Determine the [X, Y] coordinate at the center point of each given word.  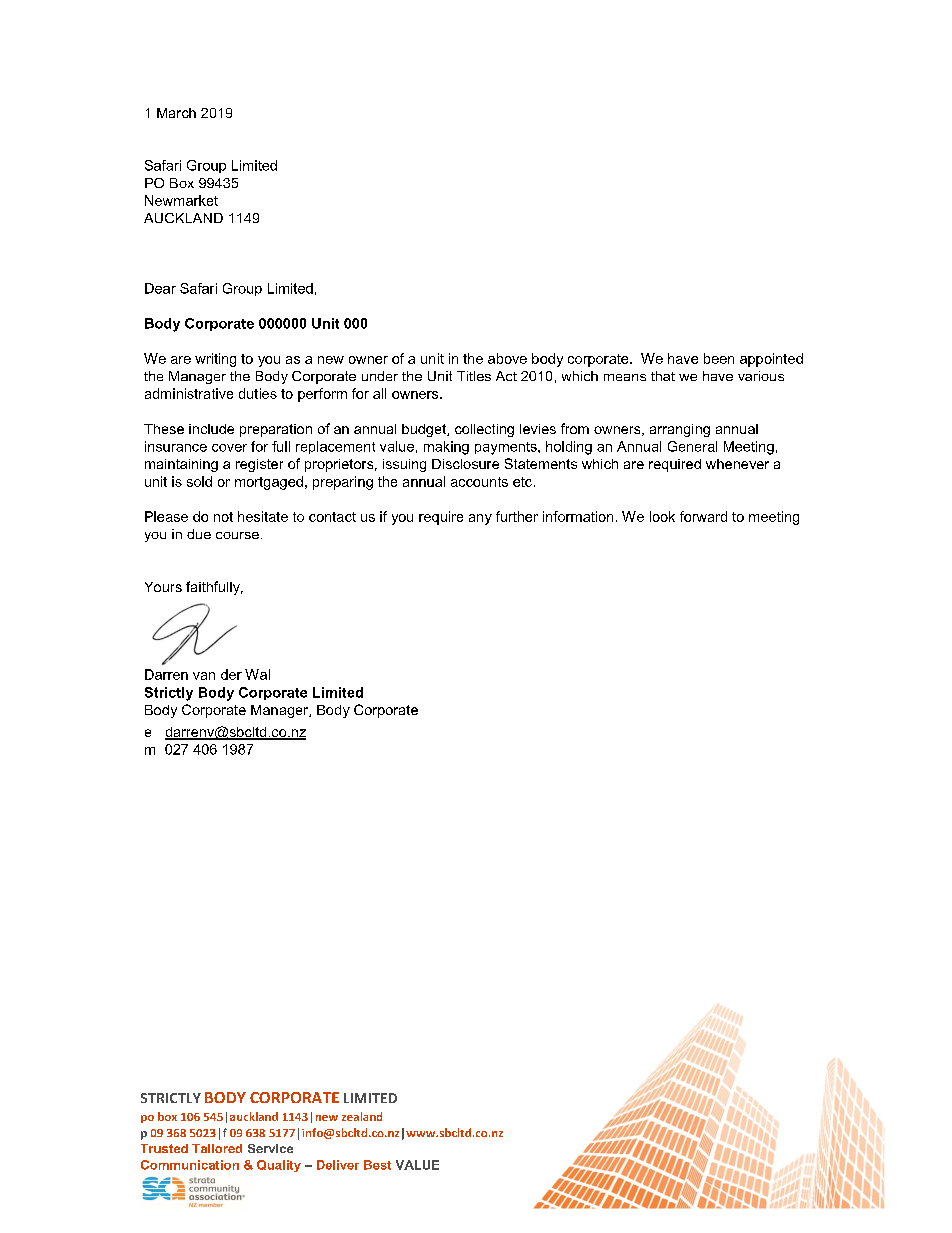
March [176, 113]
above [507, 358]
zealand [362, 1116]
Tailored [217, 1148]
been [719, 358]
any [480, 519]
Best [377, 1165]
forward [703, 516]
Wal [257, 674]
